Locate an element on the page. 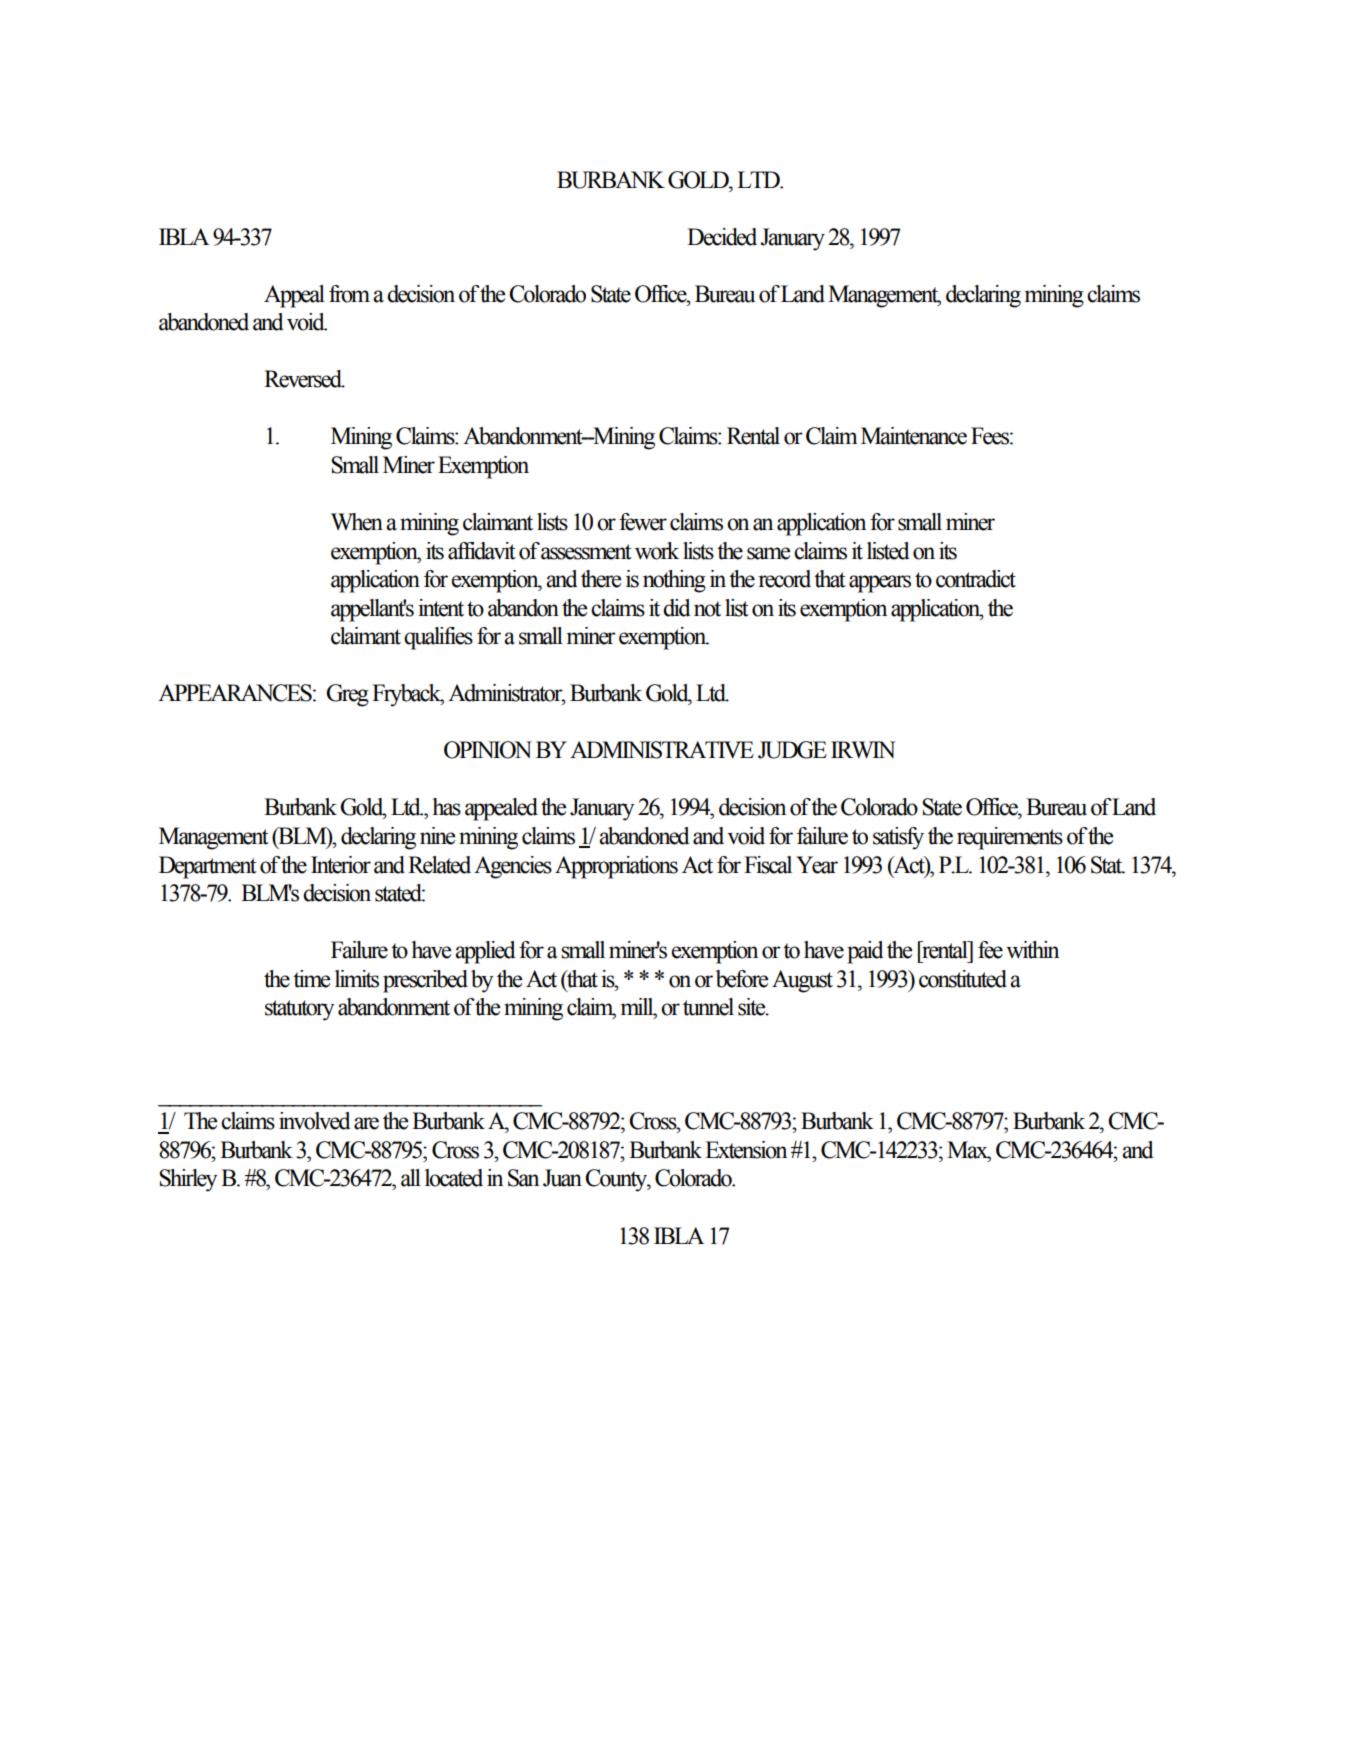 This image has width=1348, height=1744. from is located at coordinates (349, 294).
